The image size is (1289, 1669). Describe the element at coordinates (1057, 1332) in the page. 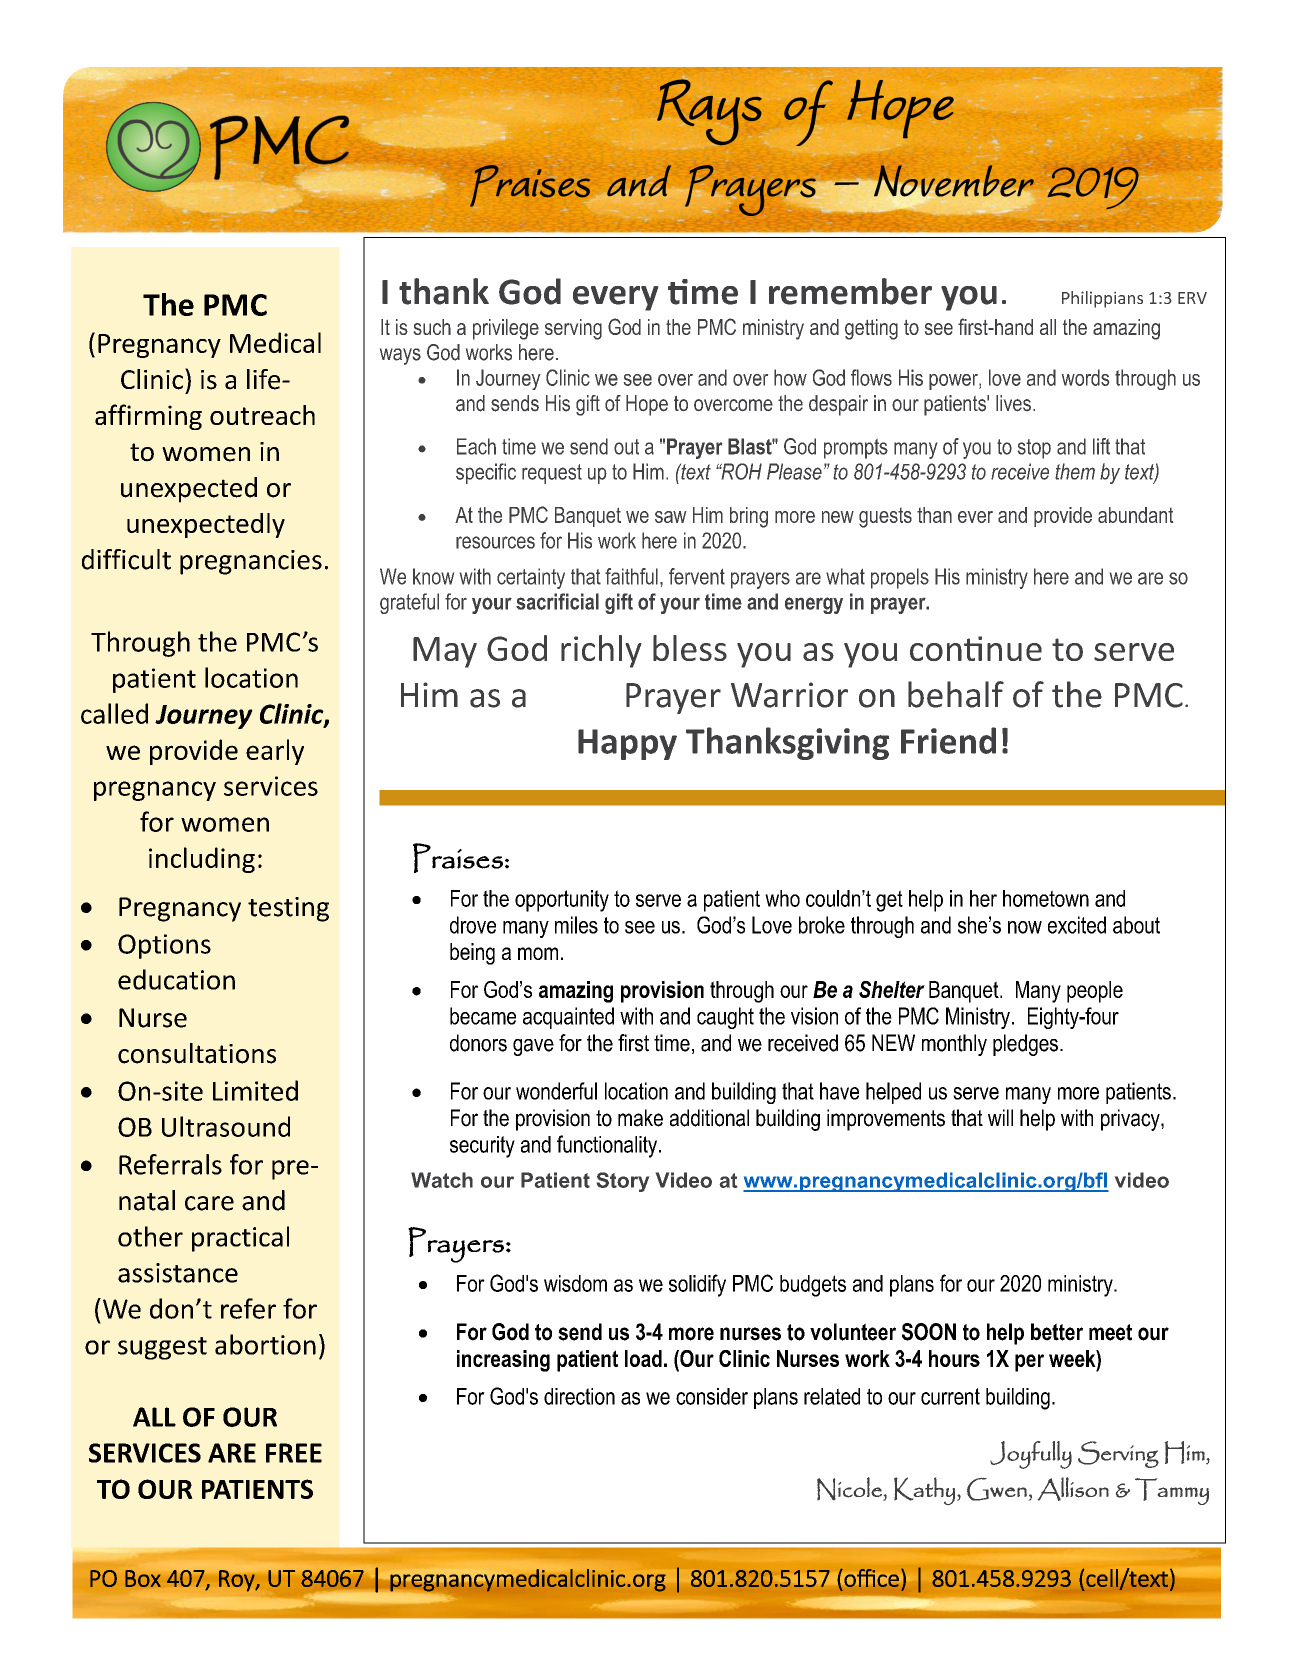

I see `better` at that location.
